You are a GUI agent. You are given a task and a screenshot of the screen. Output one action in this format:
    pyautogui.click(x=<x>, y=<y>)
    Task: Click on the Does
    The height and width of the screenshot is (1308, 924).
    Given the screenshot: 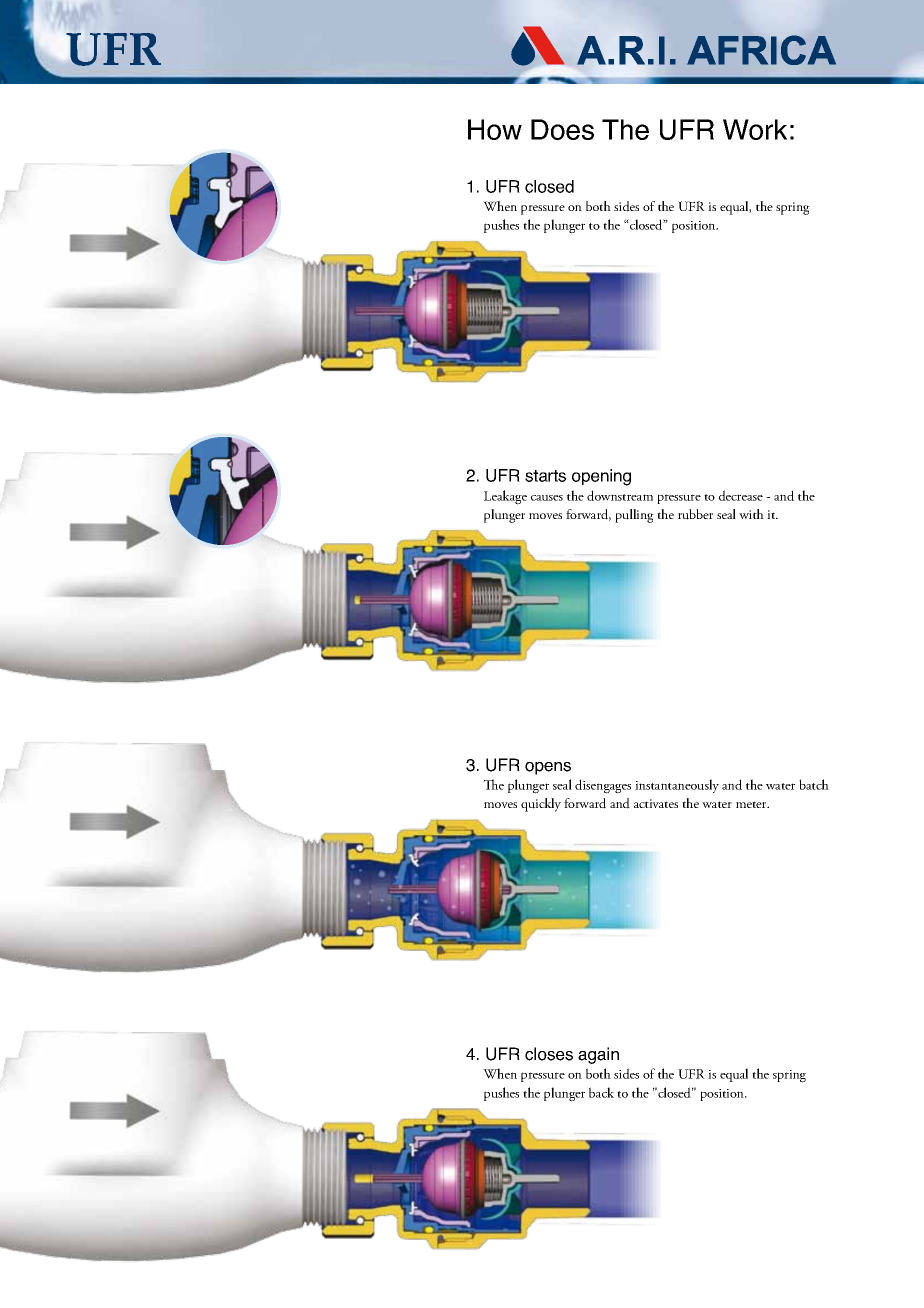 What is the action you would take?
    pyautogui.click(x=562, y=129)
